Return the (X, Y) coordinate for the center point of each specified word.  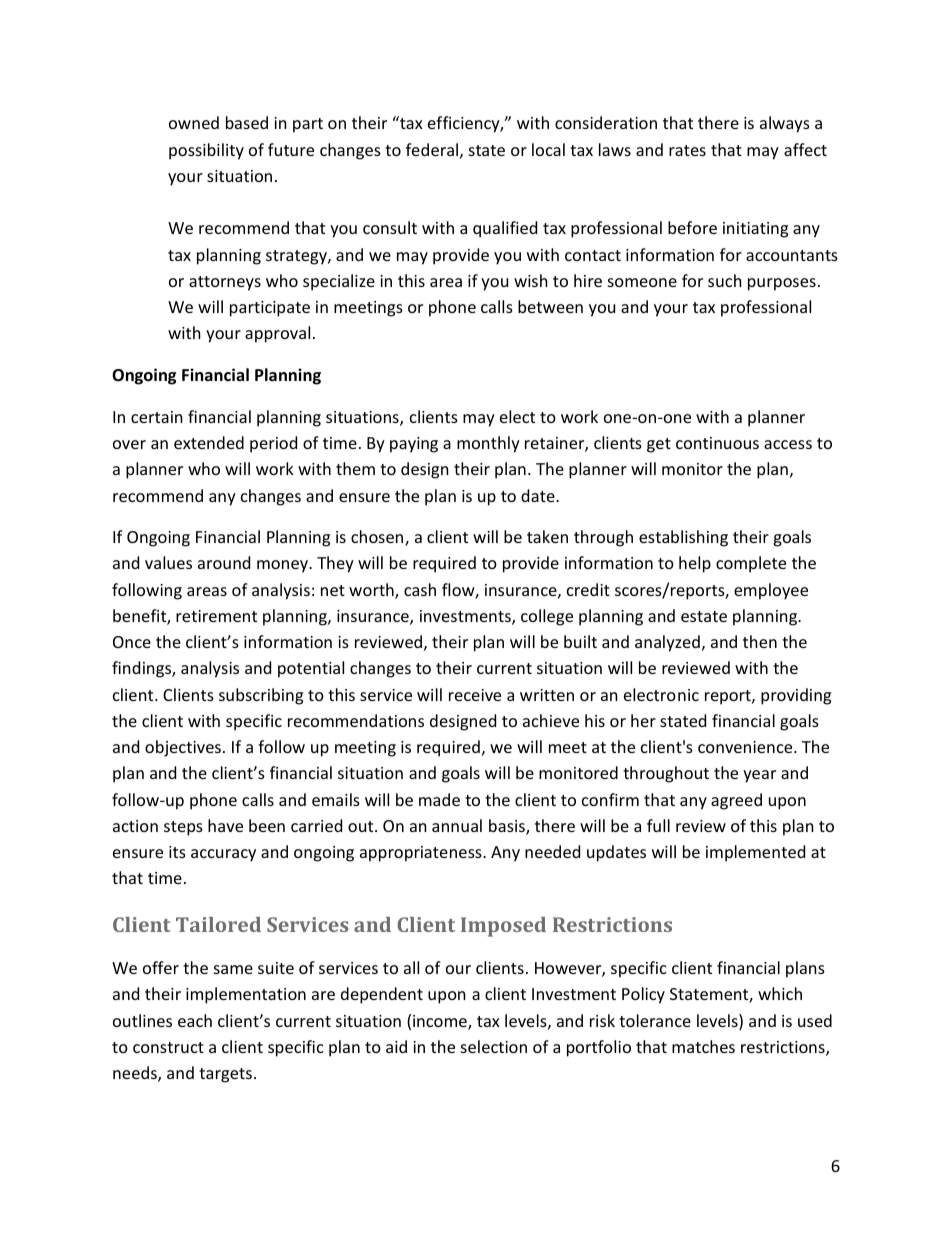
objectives (183, 748)
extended (209, 442)
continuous (717, 443)
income (441, 1022)
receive (475, 695)
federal (432, 149)
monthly (488, 444)
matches (703, 1046)
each (195, 1020)
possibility (206, 151)
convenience (746, 747)
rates (687, 150)
